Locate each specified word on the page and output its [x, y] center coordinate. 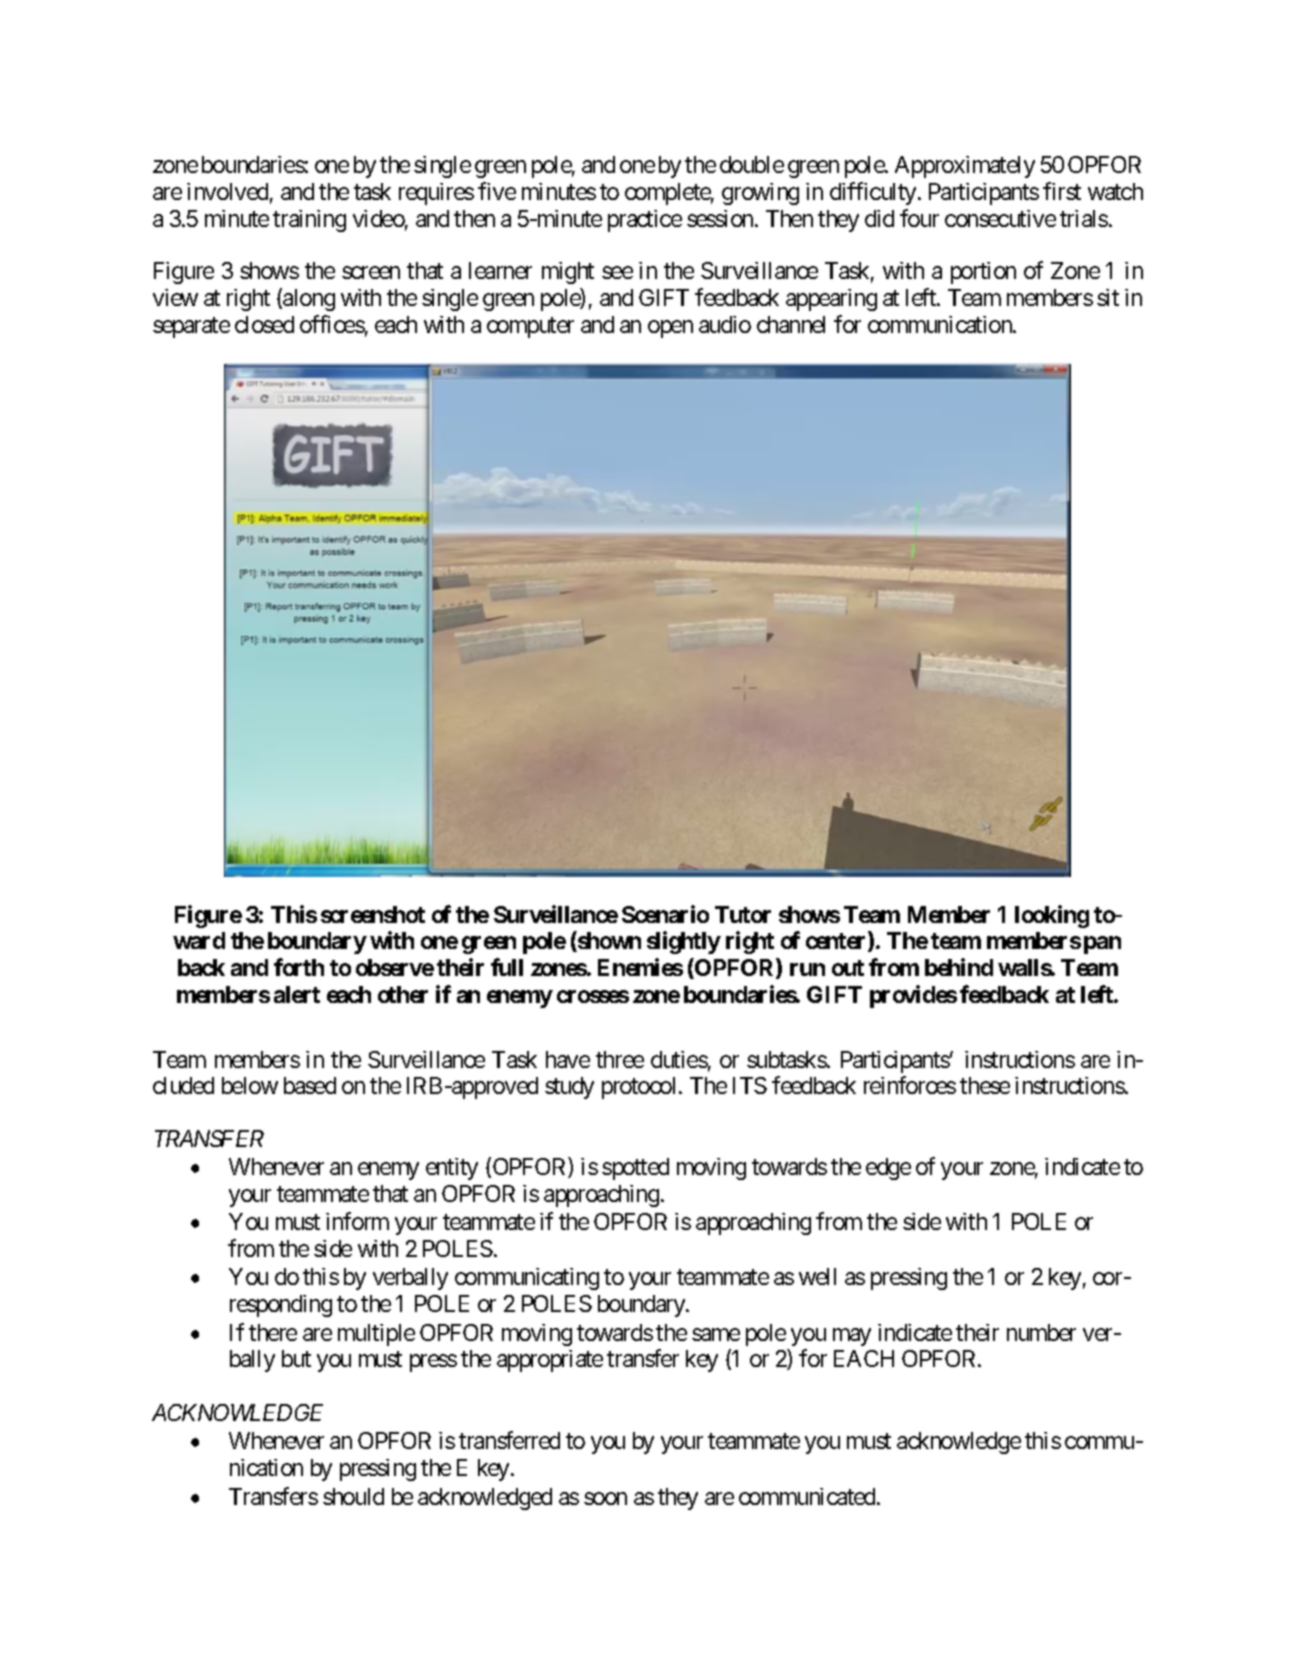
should [353, 1496]
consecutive [1000, 218]
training [309, 221]
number [1041, 1332]
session [720, 218]
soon [605, 1498]
